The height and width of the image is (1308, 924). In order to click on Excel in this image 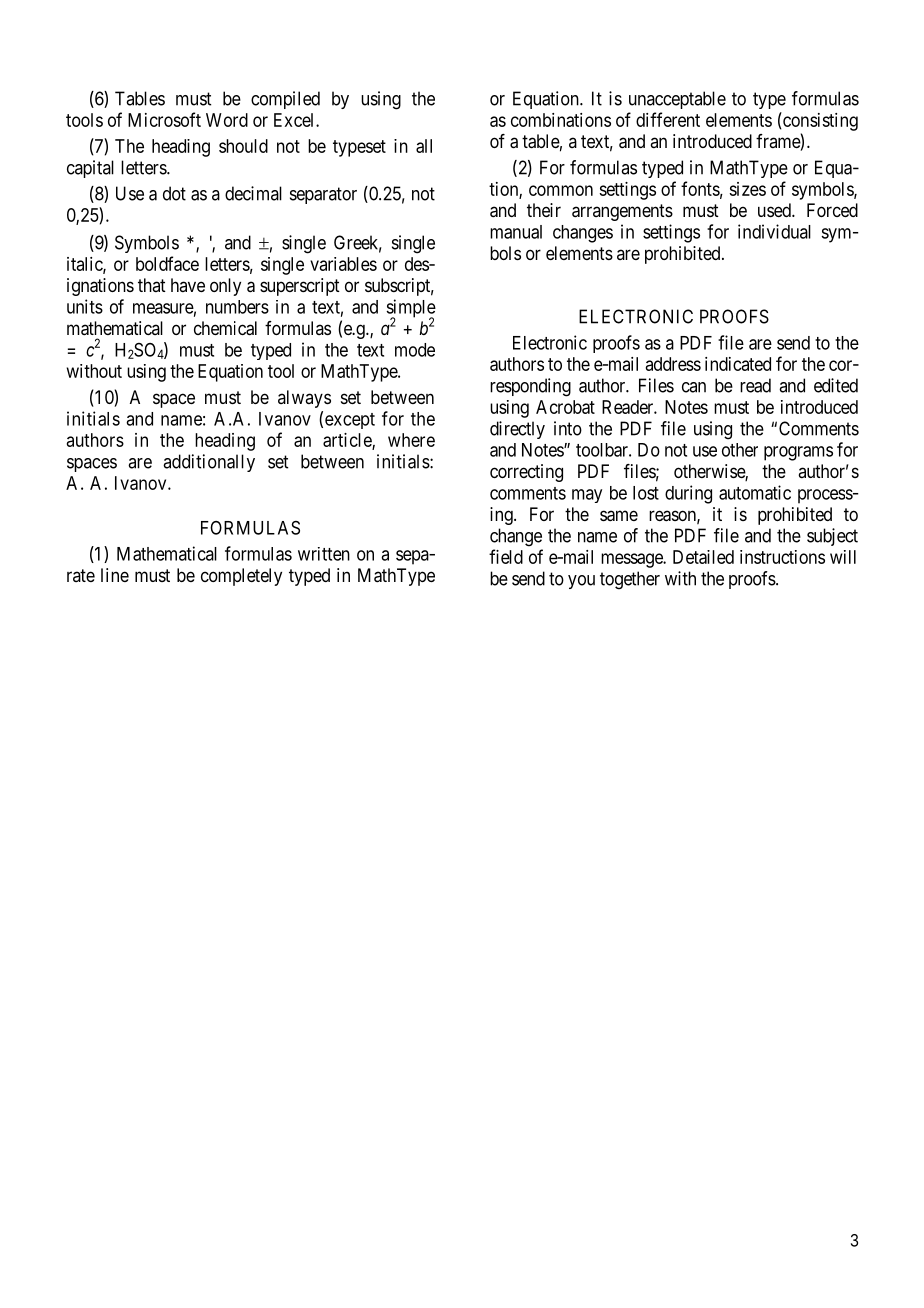, I will do `click(295, 120)`.
